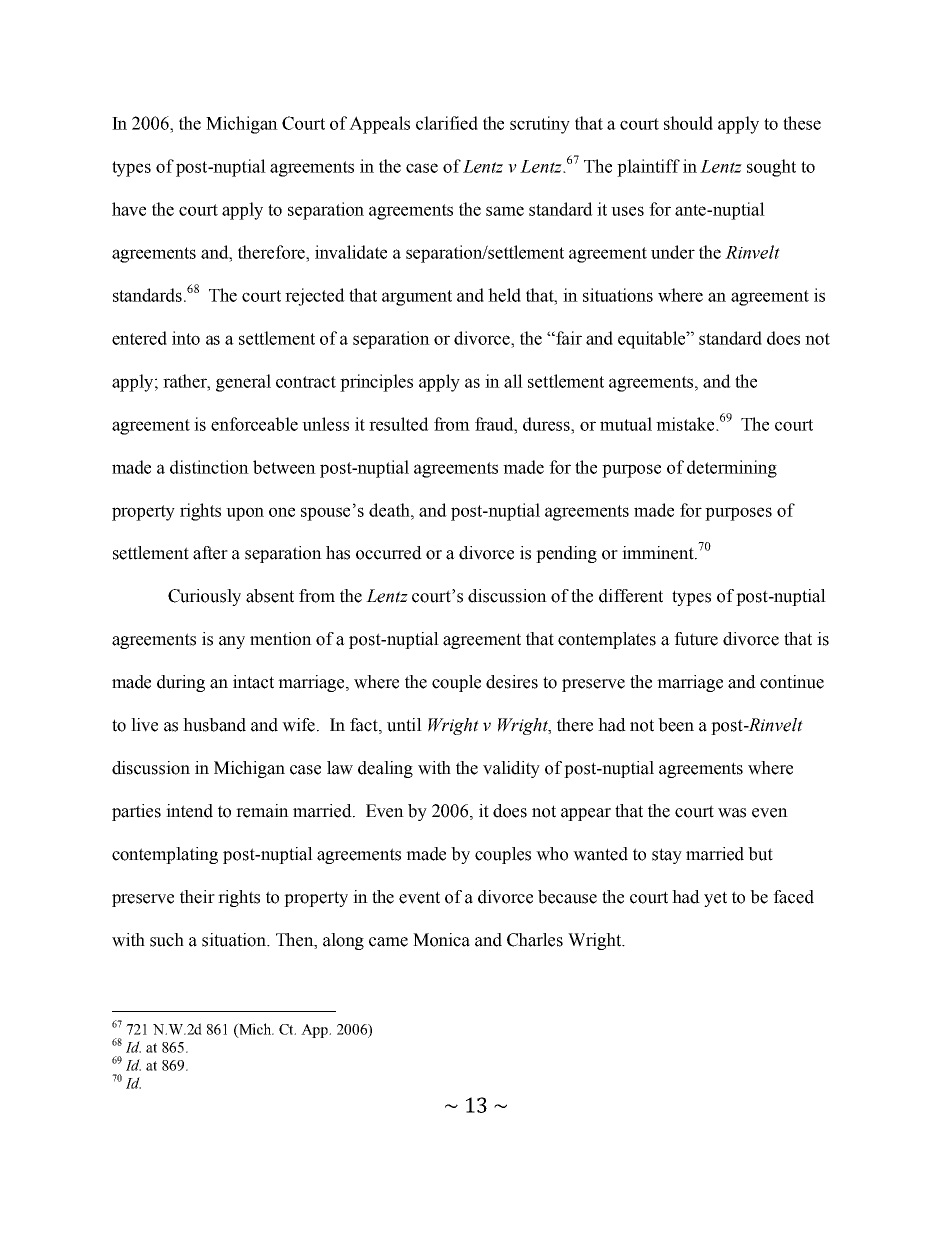 The width and height of the screenshot is (952, 1233). I want to click on Monica, so click(441, 940).
